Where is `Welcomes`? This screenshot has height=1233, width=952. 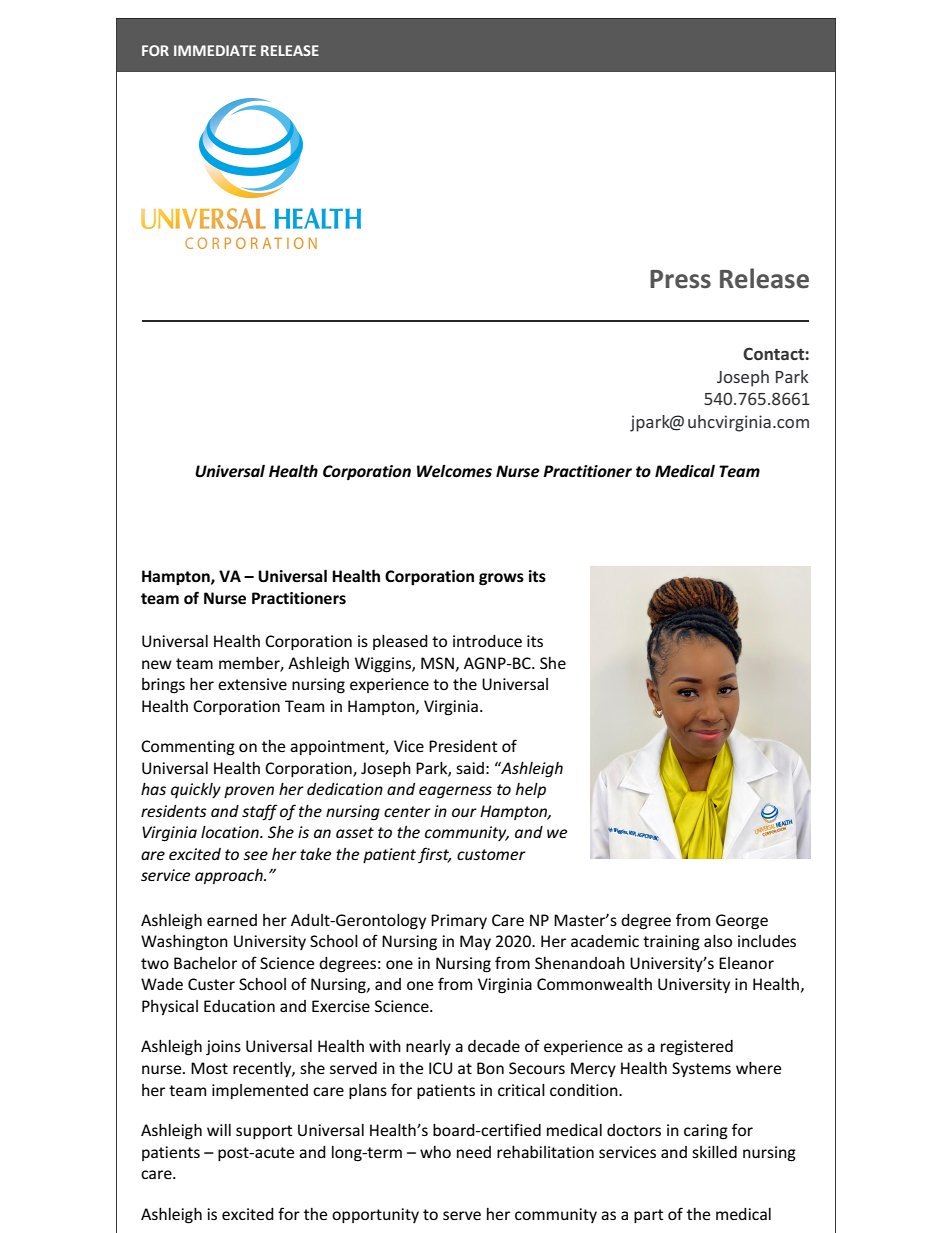
Welcomes is located at coordinates (454, 471).
